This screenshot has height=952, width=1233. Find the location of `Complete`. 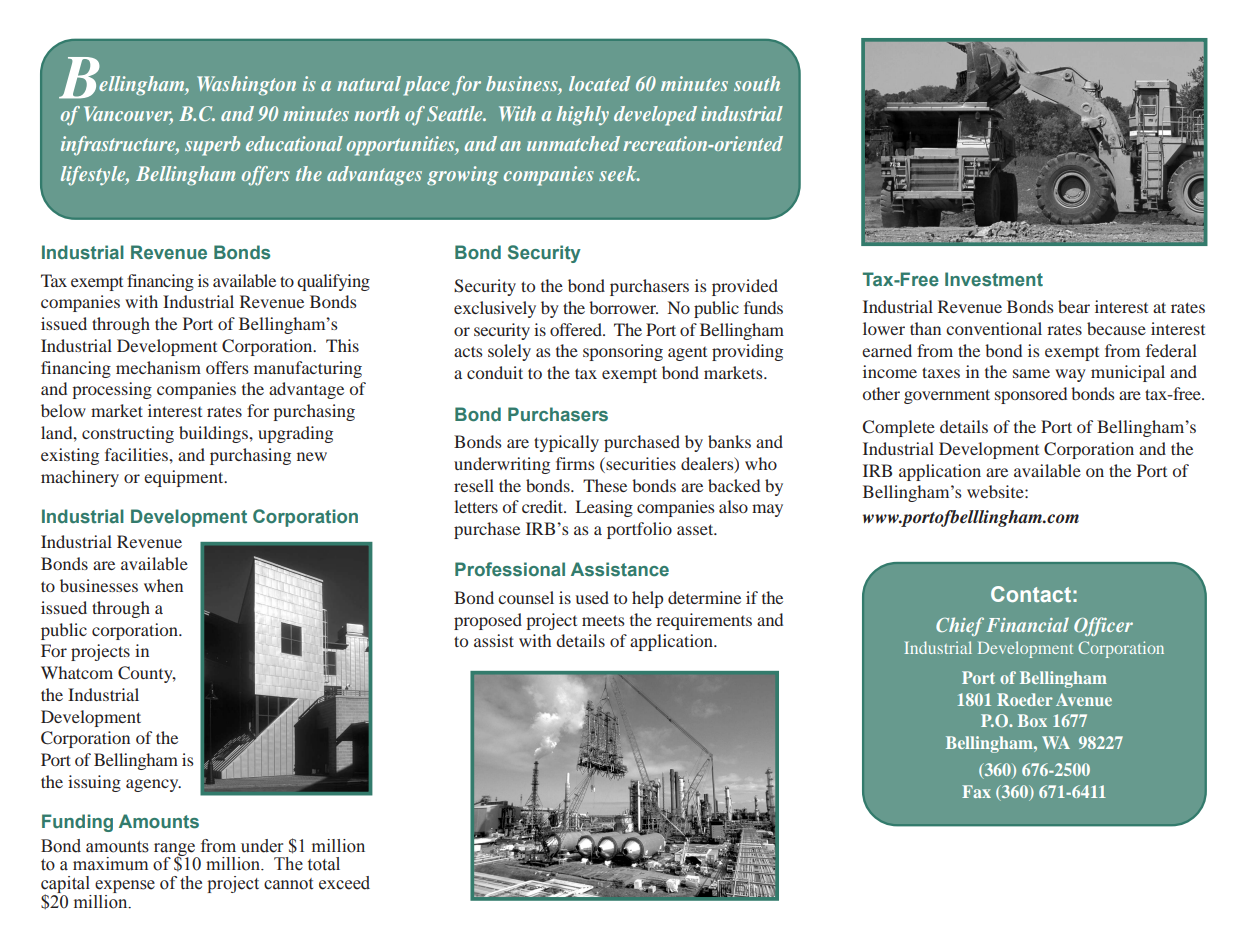

Complete is located at coordinates (899, 428).
